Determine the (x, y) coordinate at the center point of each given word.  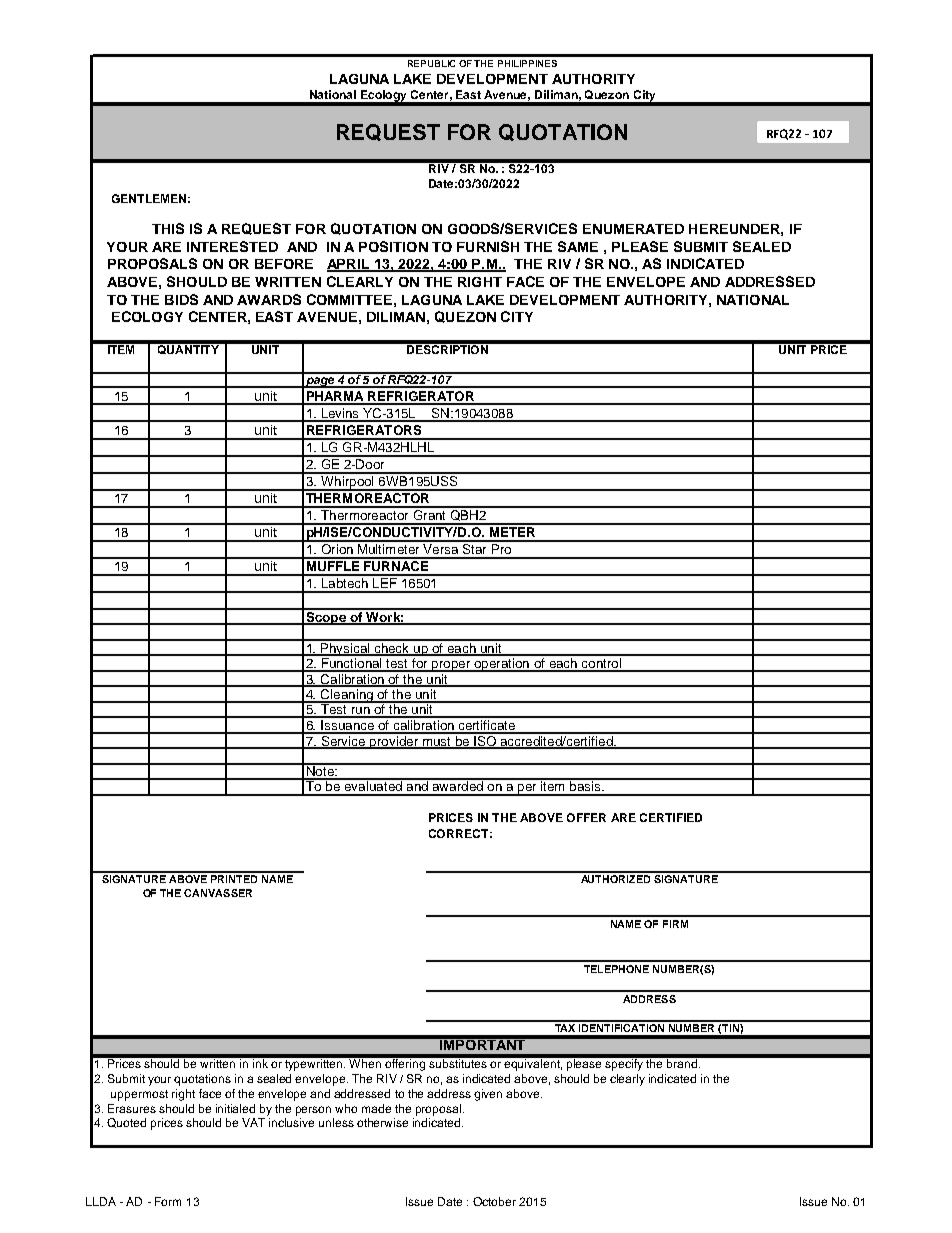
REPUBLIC (431, 63)
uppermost (139, 1095)
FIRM (675, 924)
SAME (578, 246)
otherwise (382, 1122)
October (494, 1201)
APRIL (349, 265)
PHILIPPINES (527, 63)
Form (168, 1201)
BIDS (181, 299)
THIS (168, 228)
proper (451, 666)
